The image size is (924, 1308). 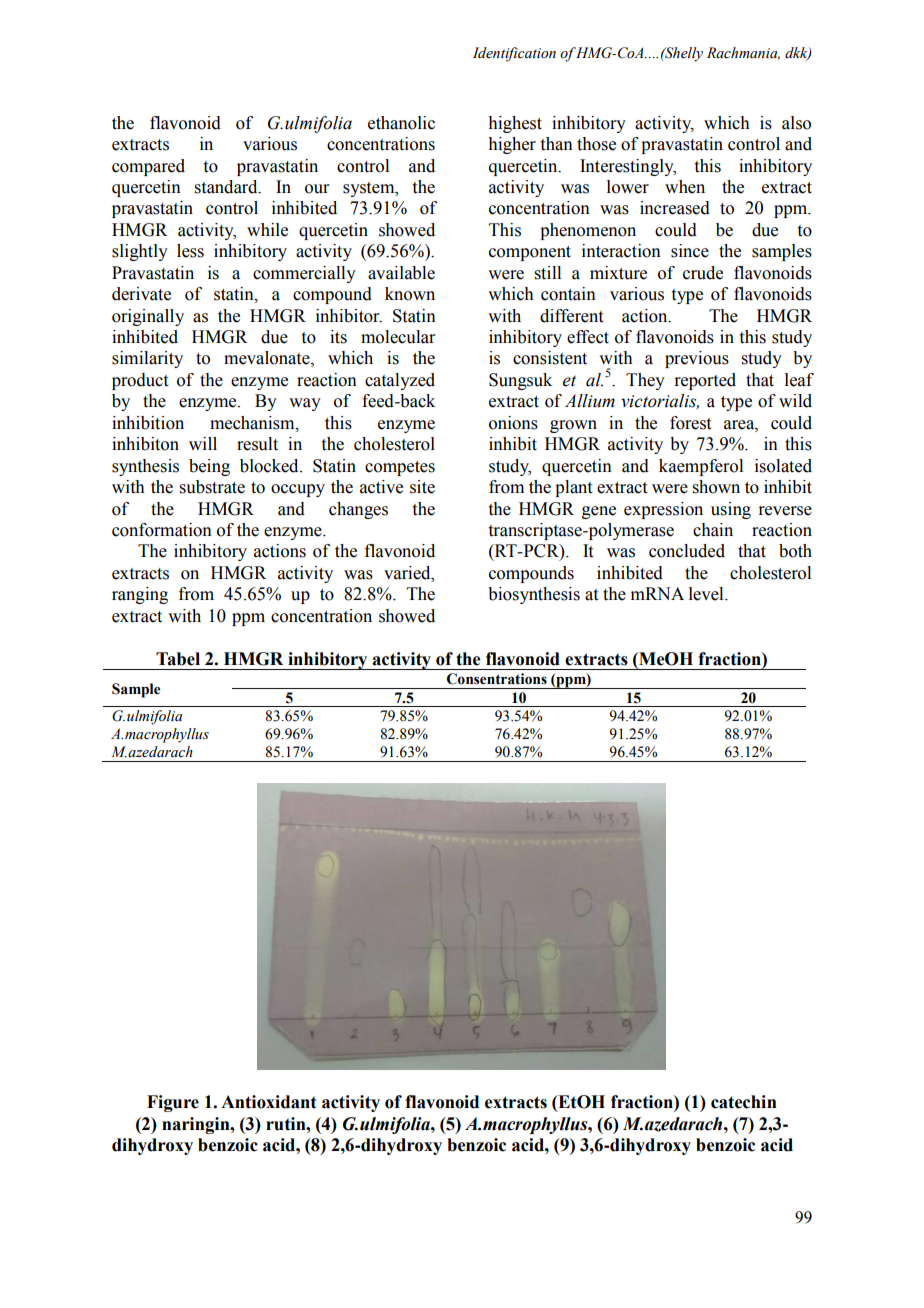 I want to click on Identification, so click(x=514, y=54).
